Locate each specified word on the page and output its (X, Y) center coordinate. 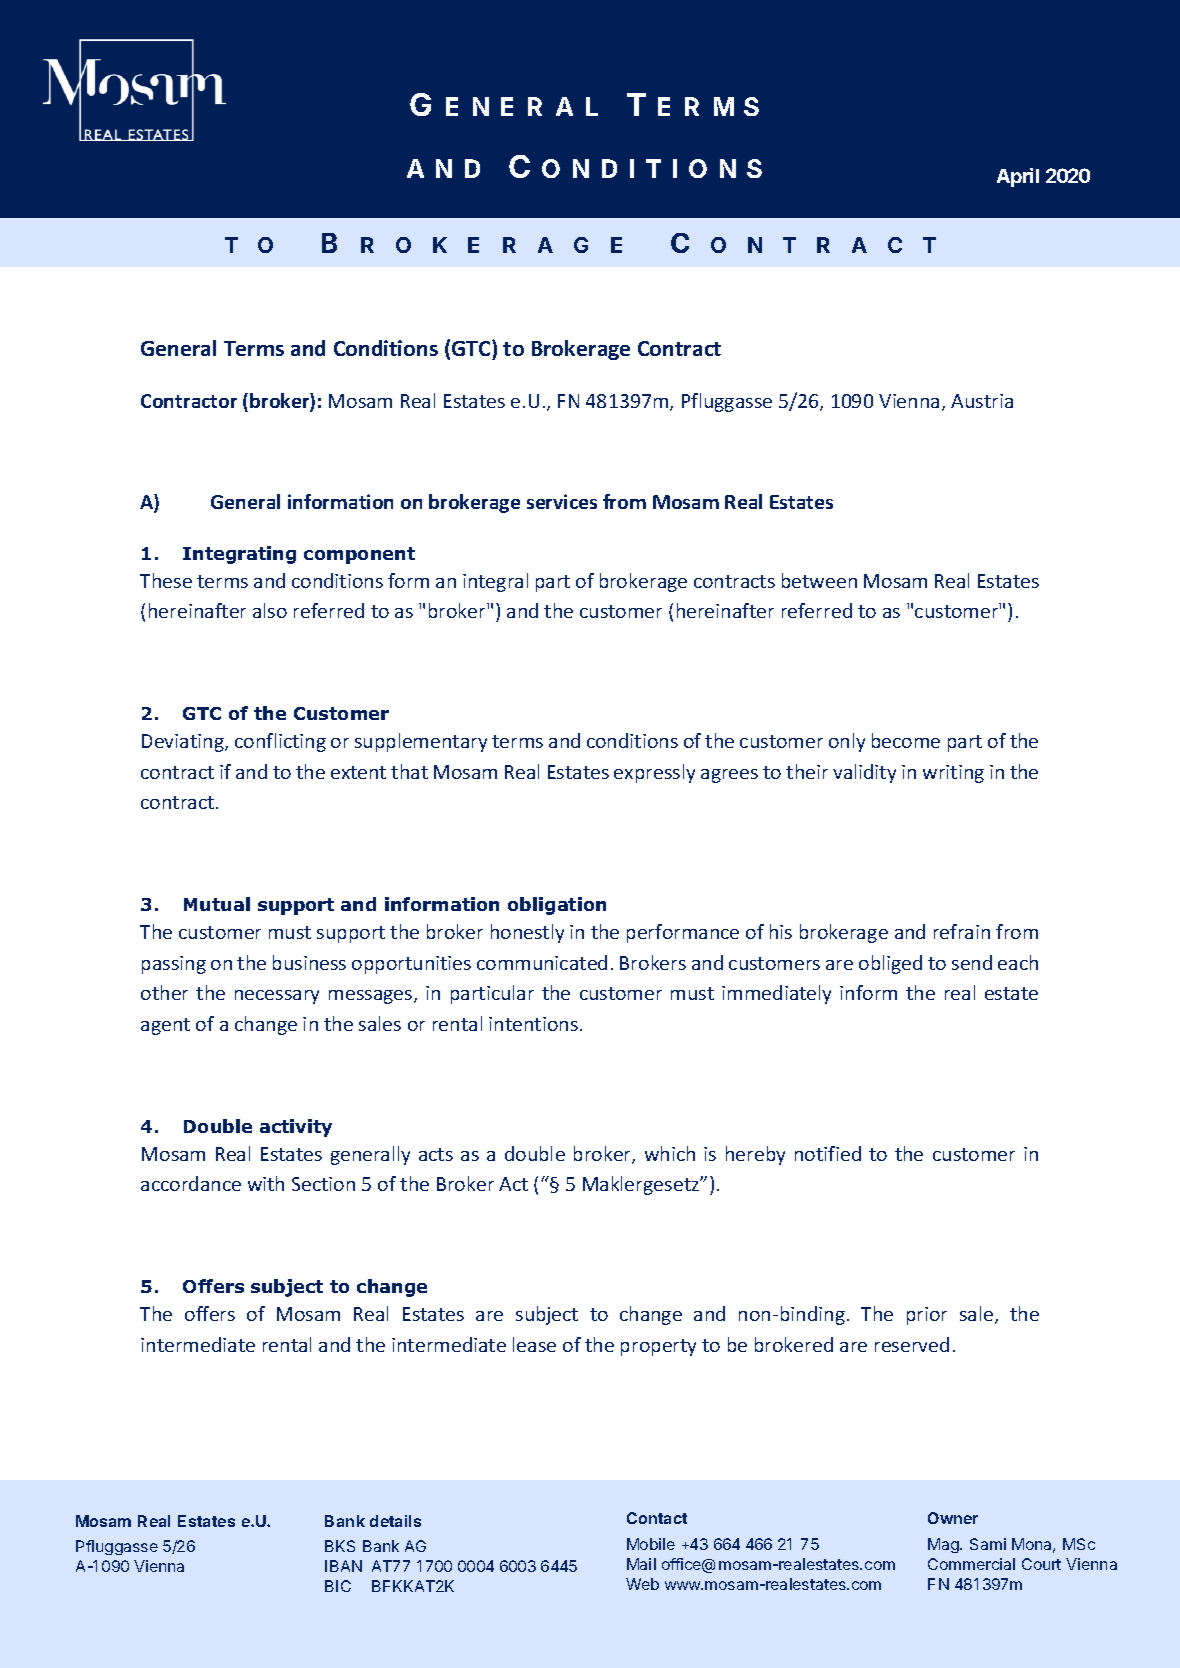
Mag (944, 1545)
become (906, 740)
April (1018, 177)
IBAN (343, 1566)
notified (828, 1153)
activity (296, 1128)
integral (495, 582)
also (270, 610)
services (562, 501)
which (670, 1153)
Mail (641, 1564)
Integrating (239, 555)
